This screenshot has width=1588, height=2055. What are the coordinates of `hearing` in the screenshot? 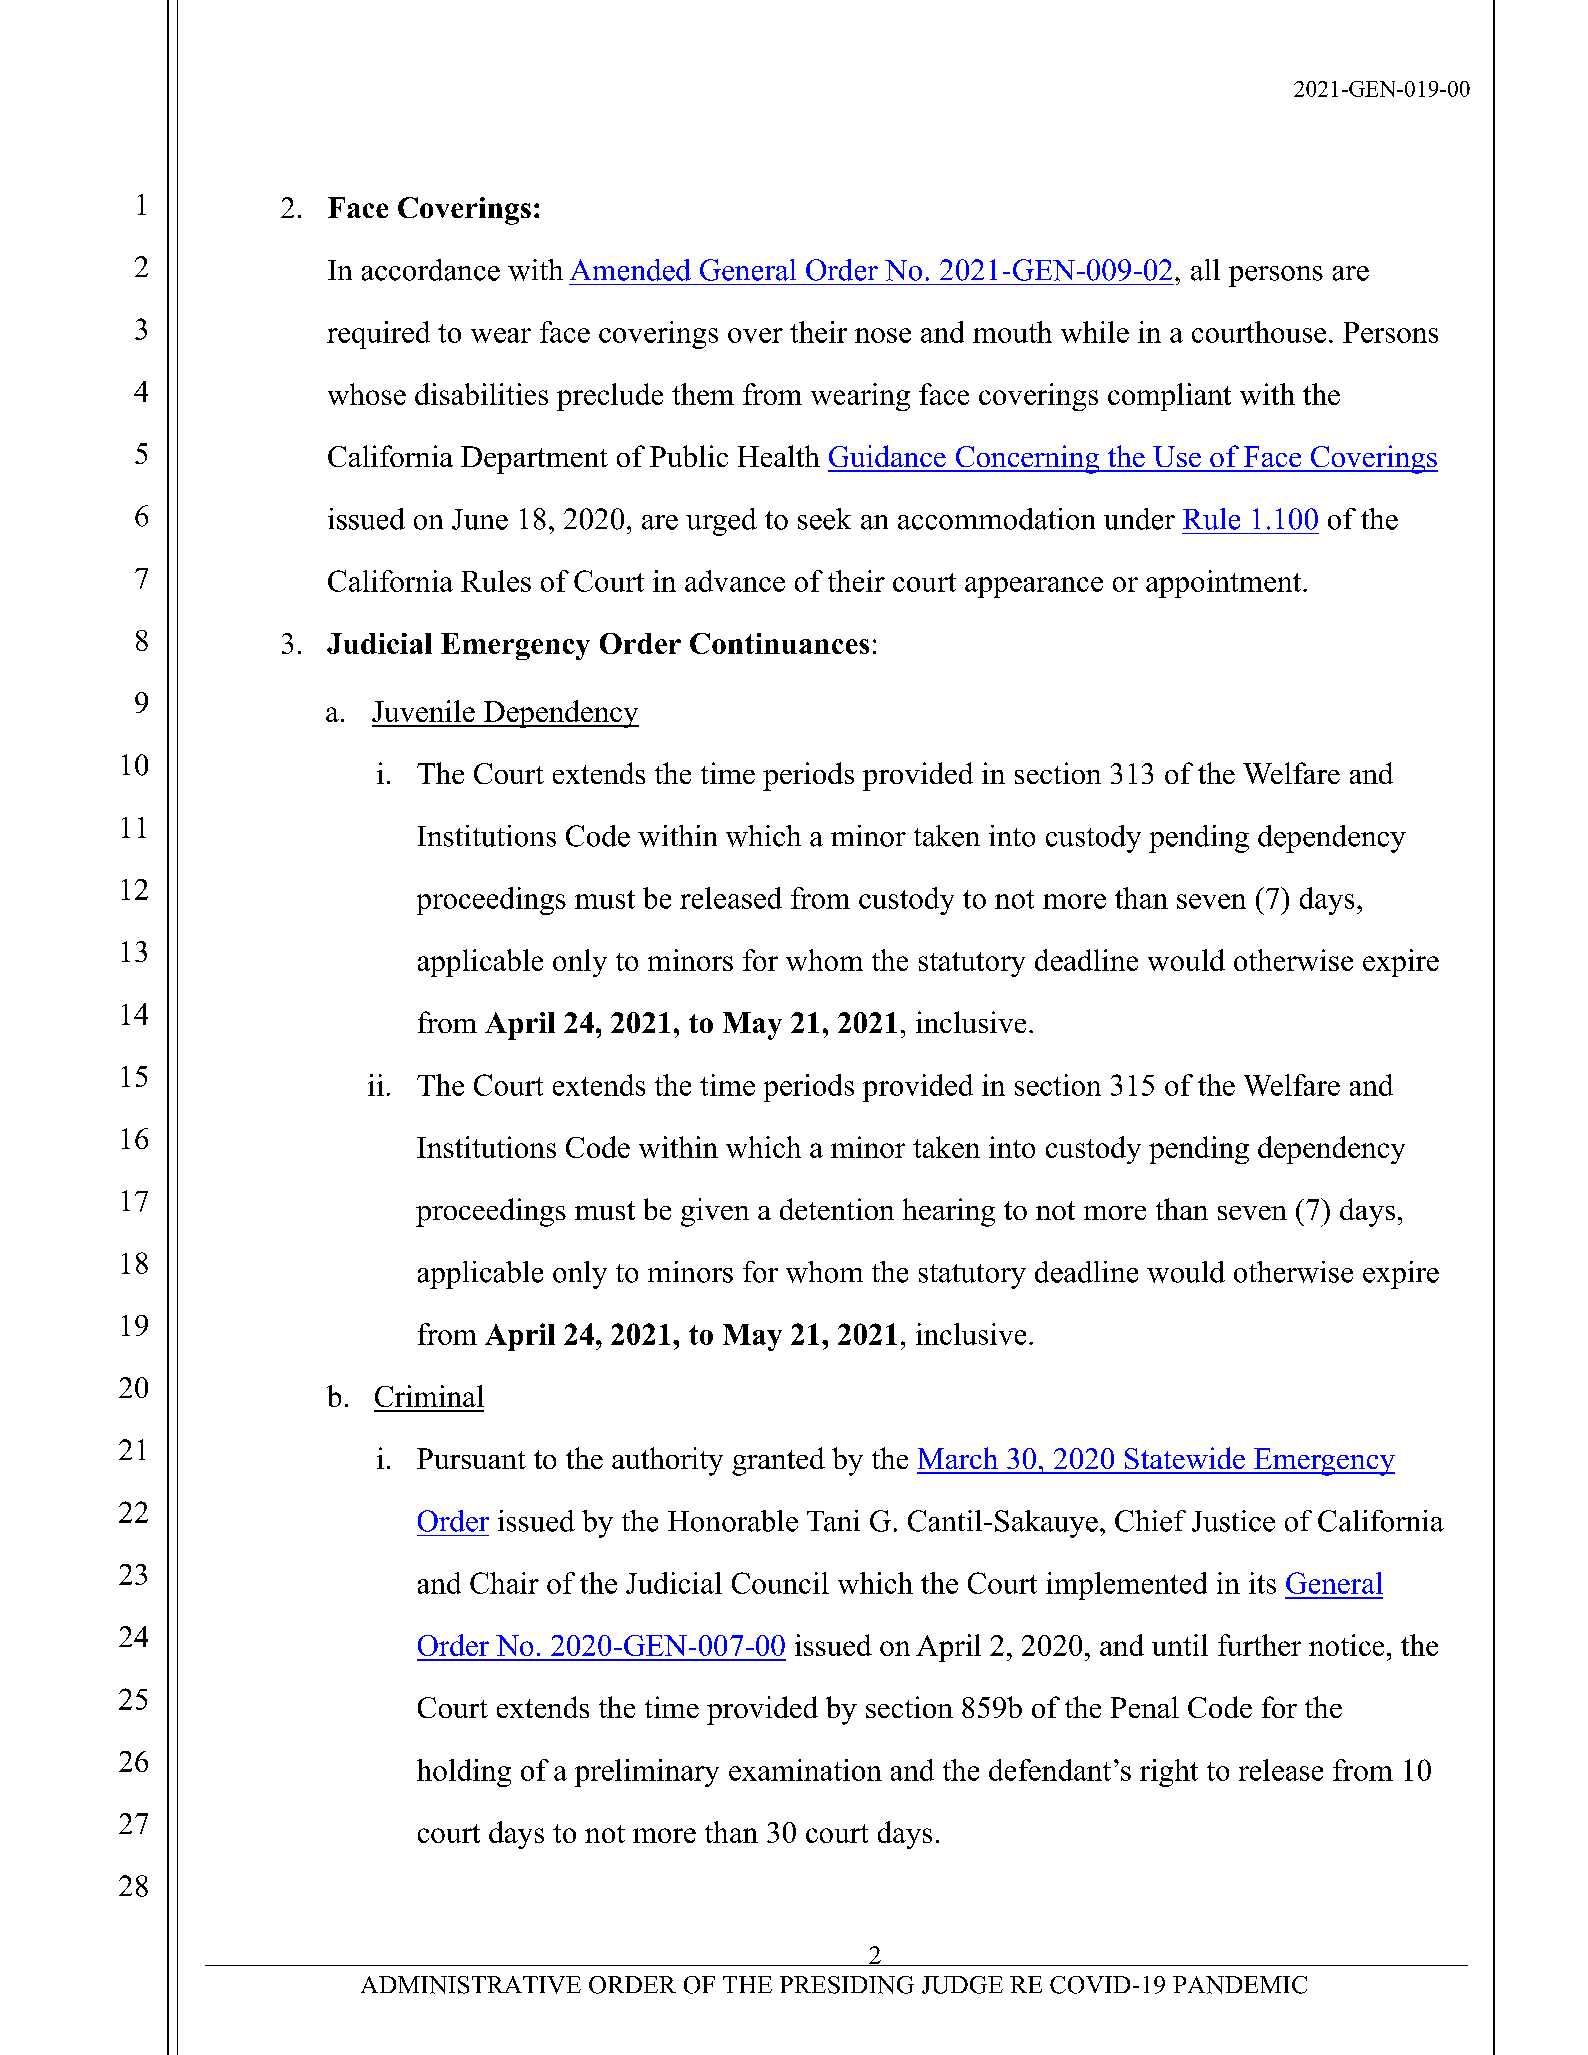 It's located at (949, 1212).
